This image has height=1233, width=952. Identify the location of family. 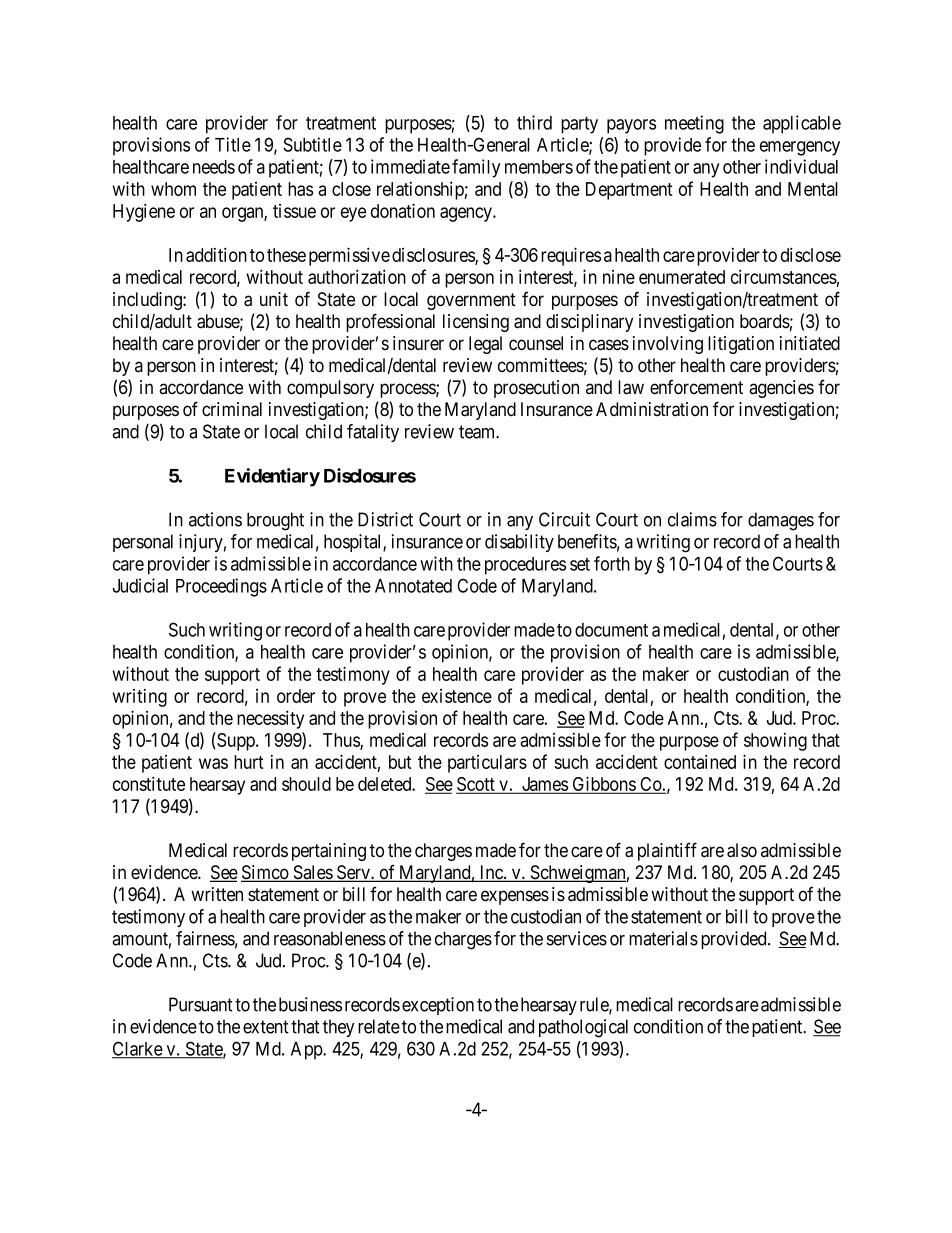
(476, 168).
